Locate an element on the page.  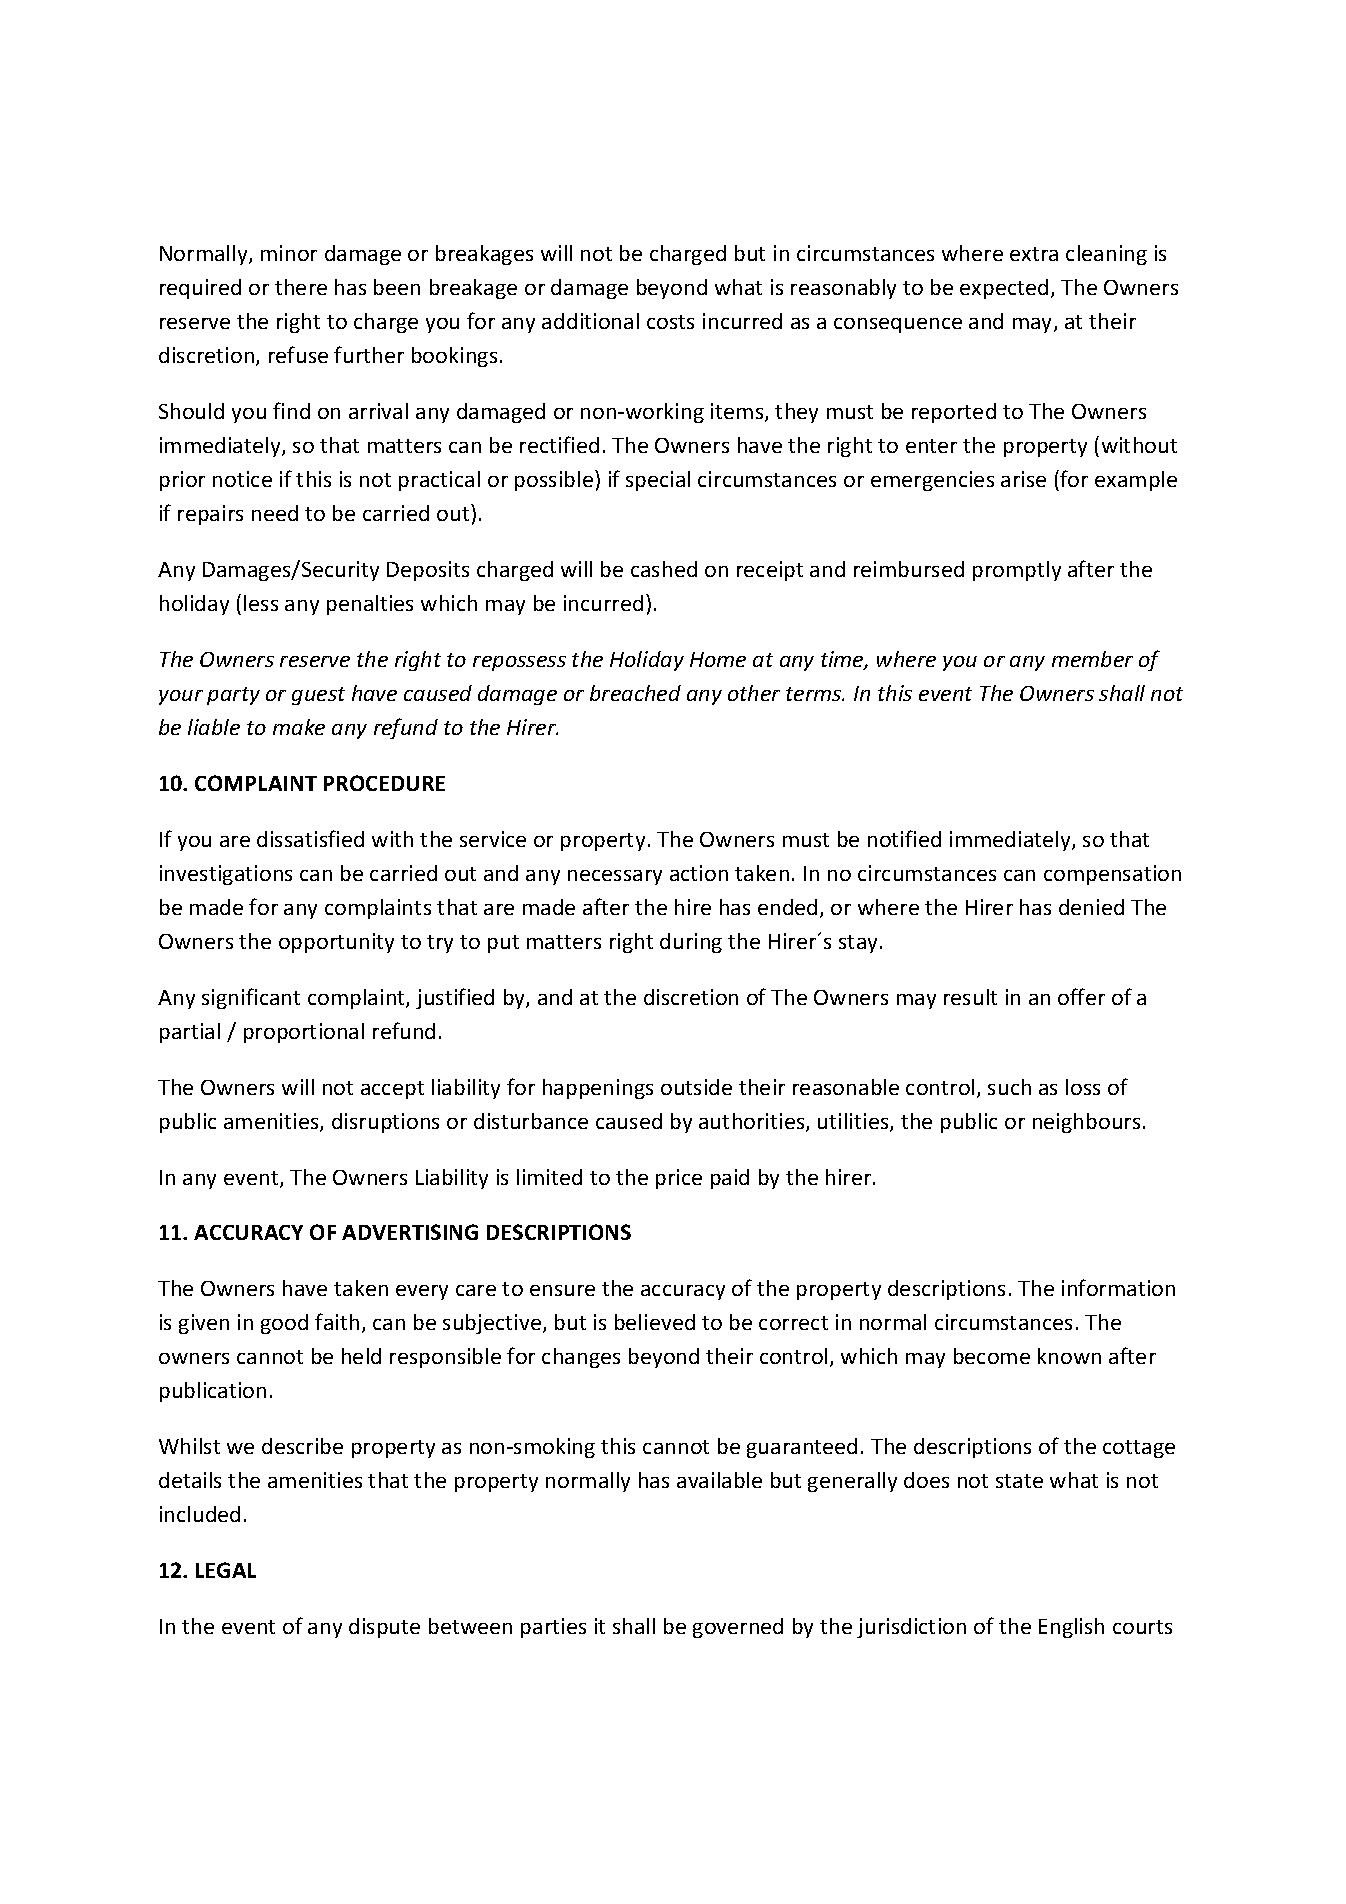
such is located at coordinates (1009, 1087).
